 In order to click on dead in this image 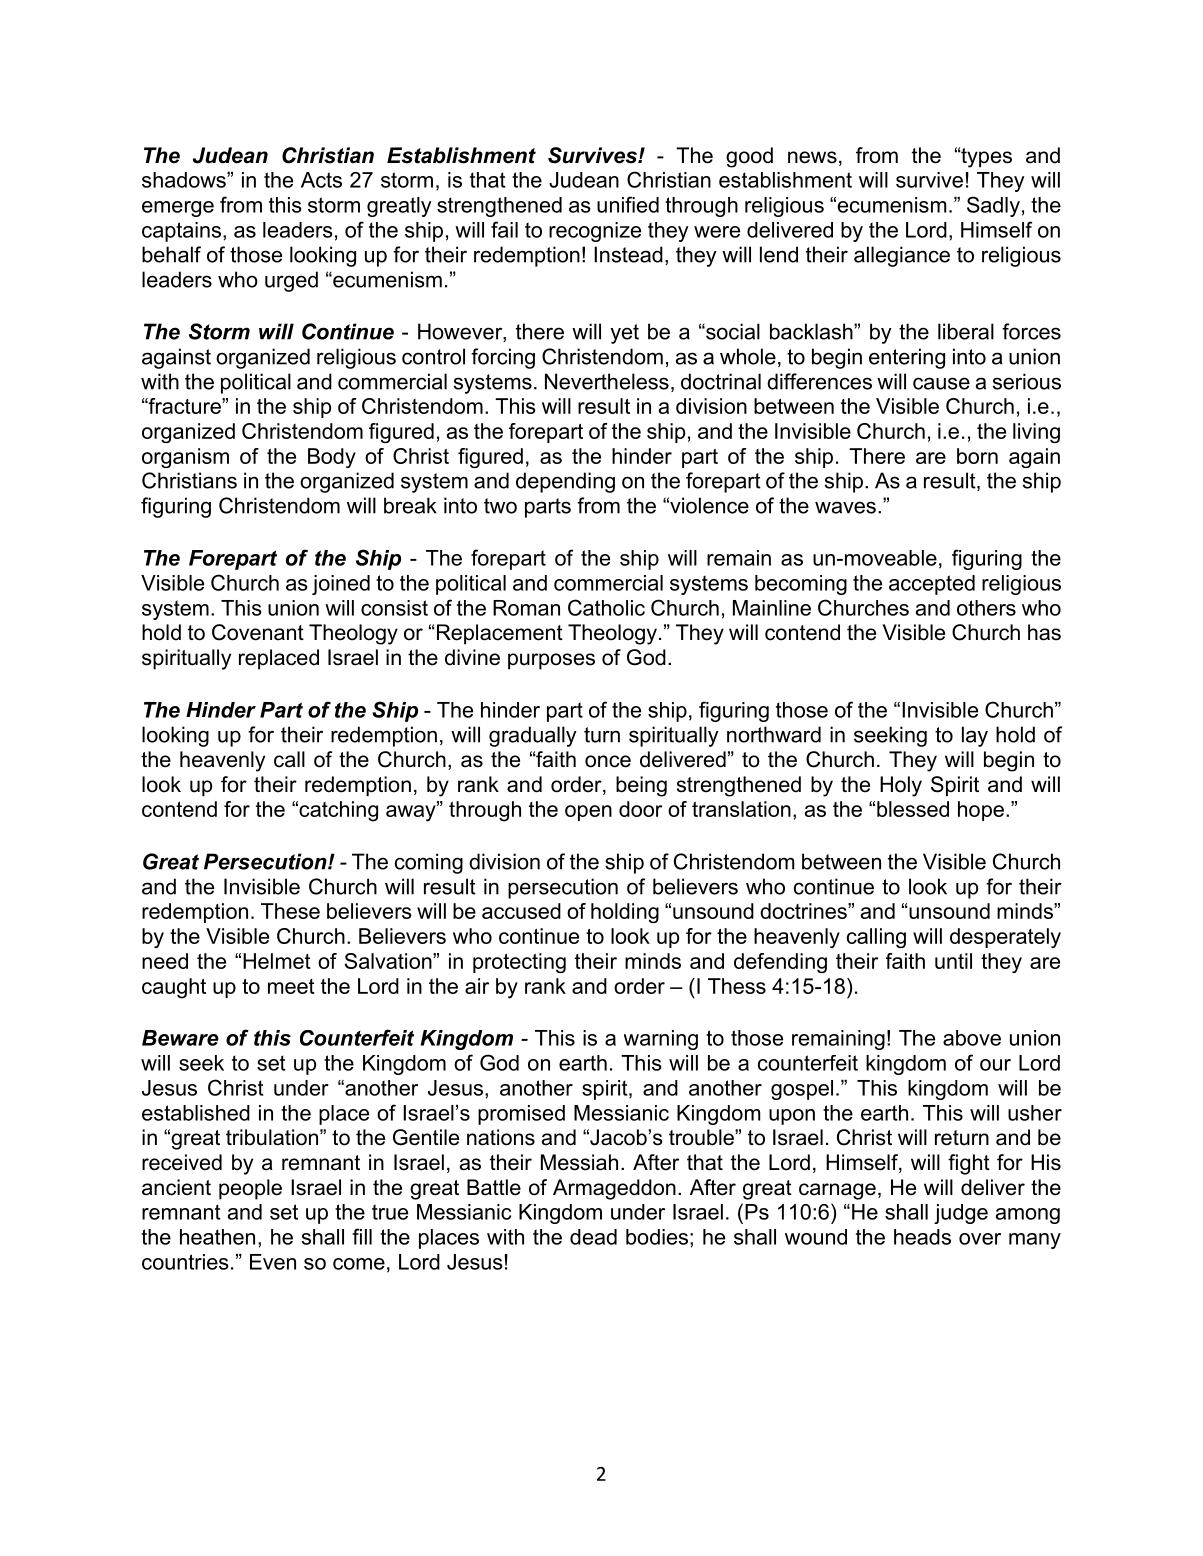, I will do `click(593, 1237)`.
